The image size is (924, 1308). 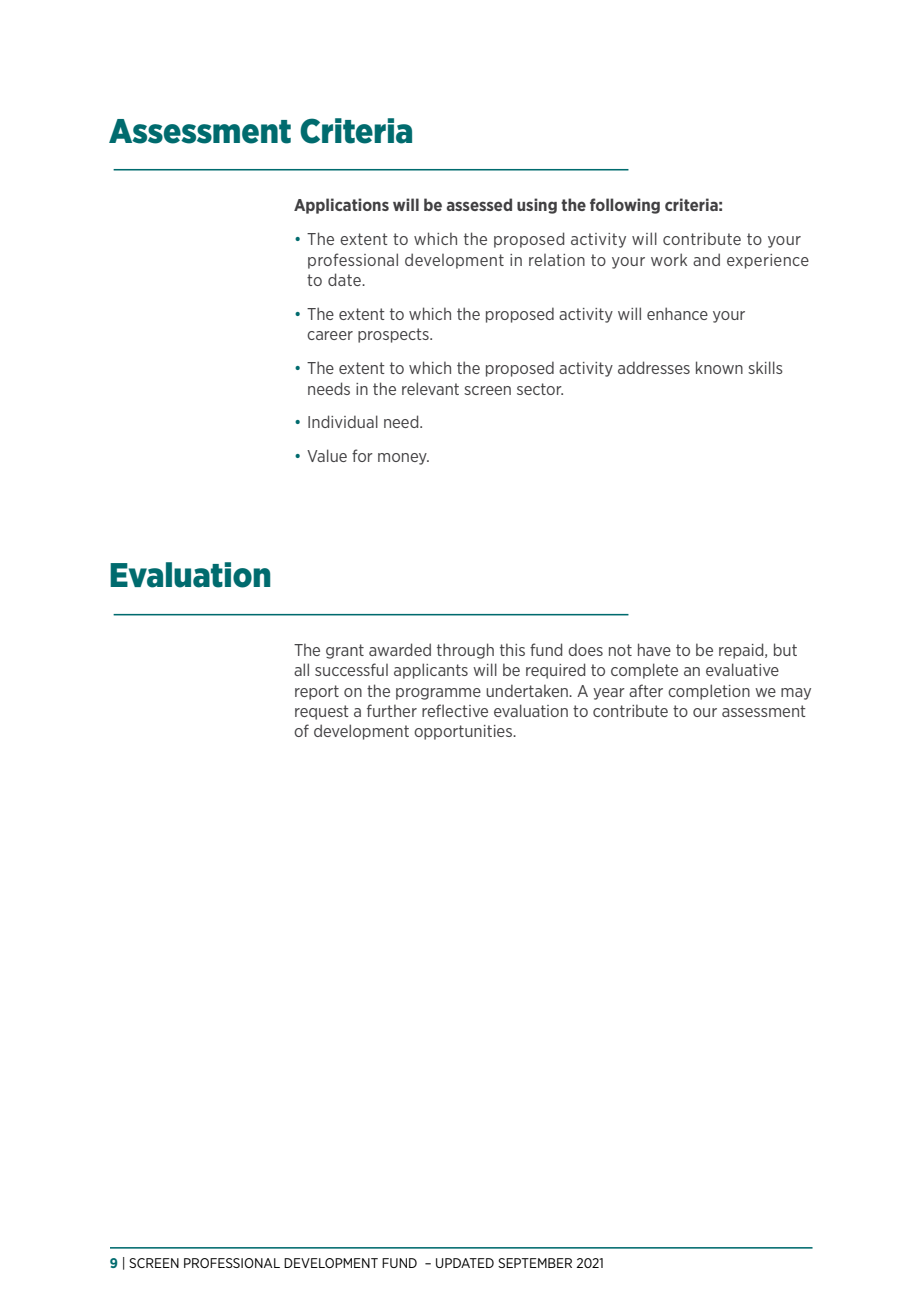 I want to click on opportunities, so click(x=464, y=732).
